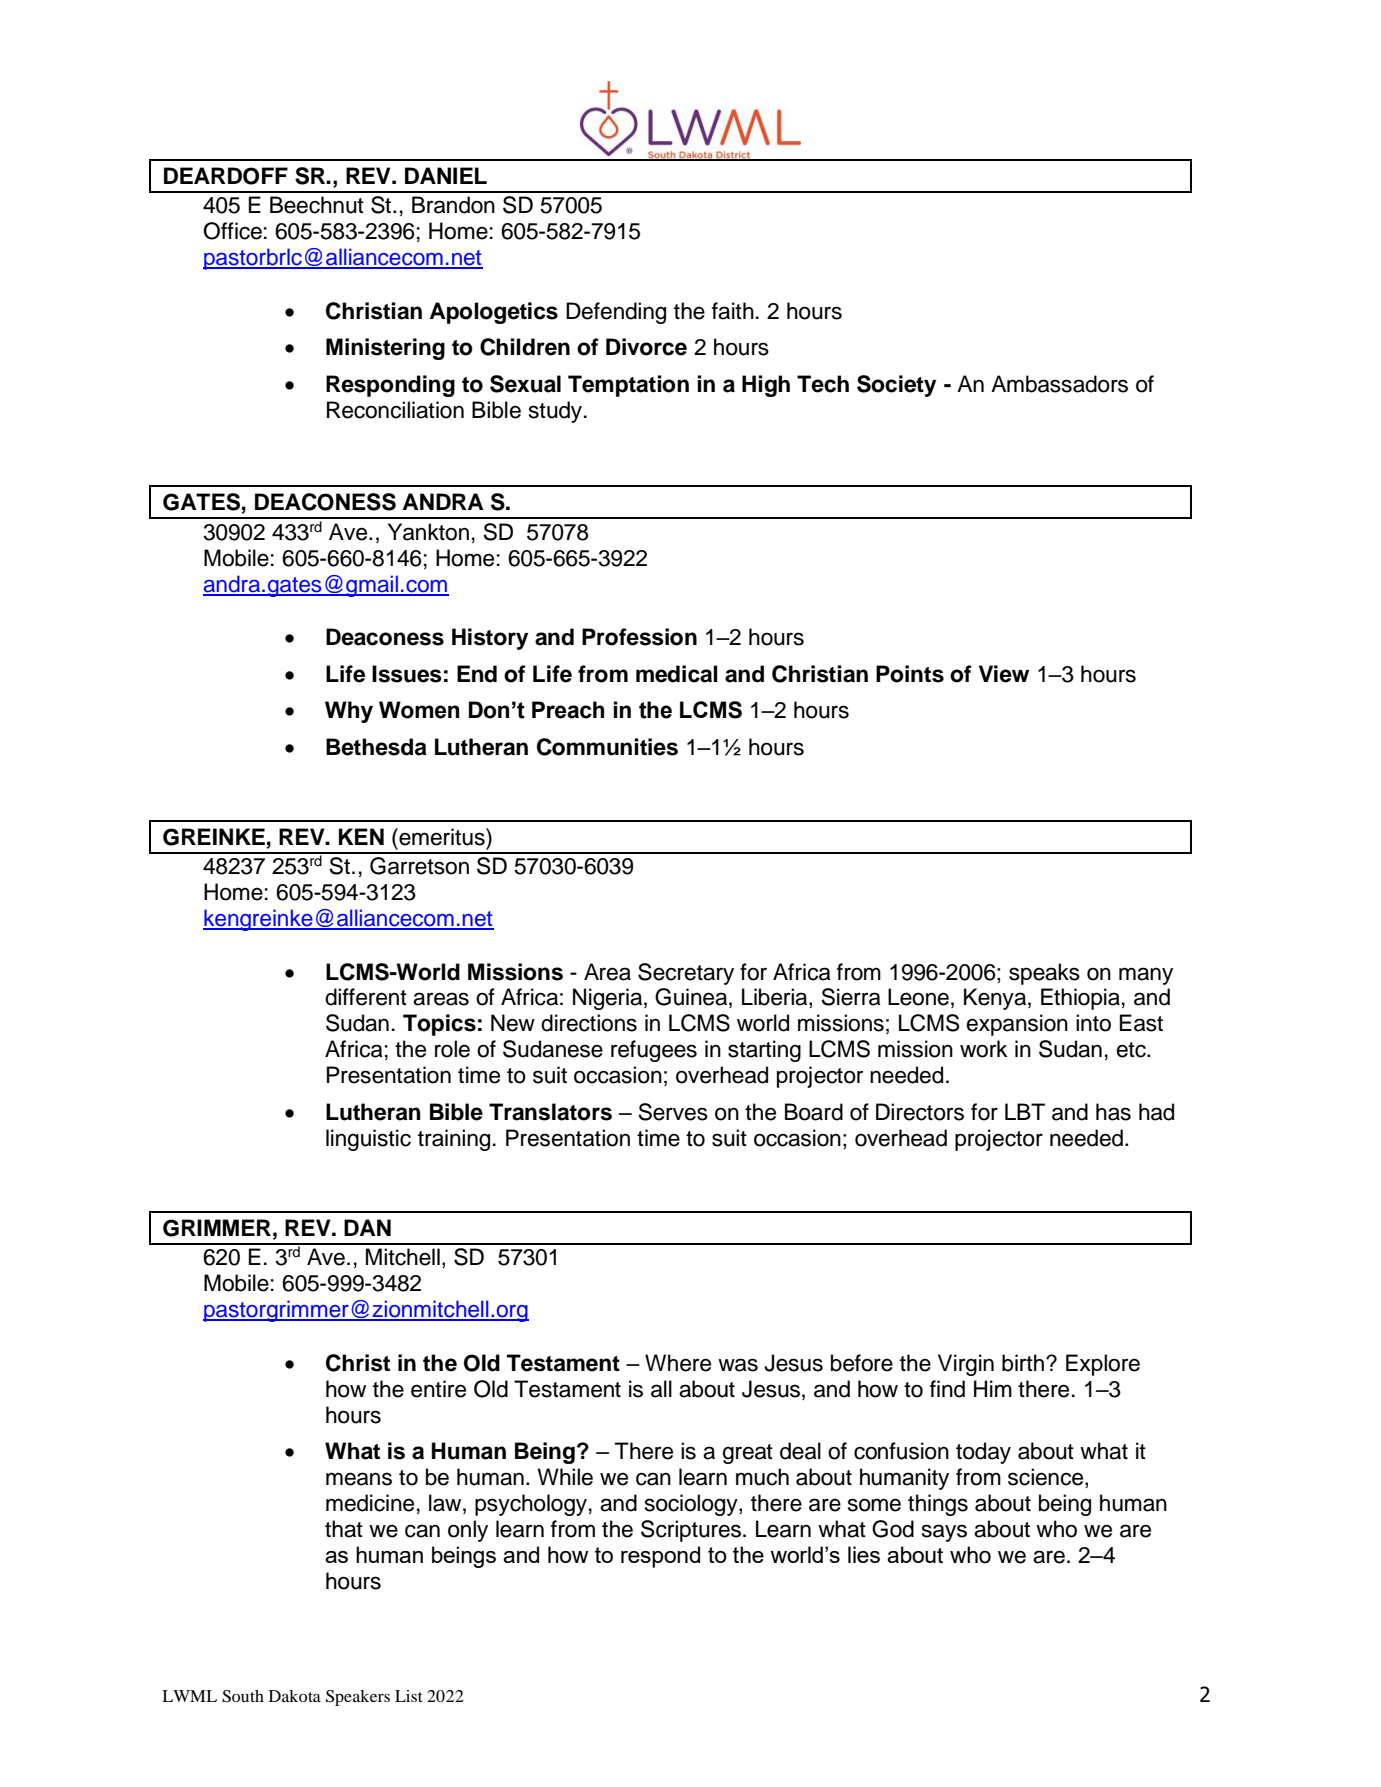  Describe the element at coordinates (733, 311) in the screenshot. I see `faith` at that location.
